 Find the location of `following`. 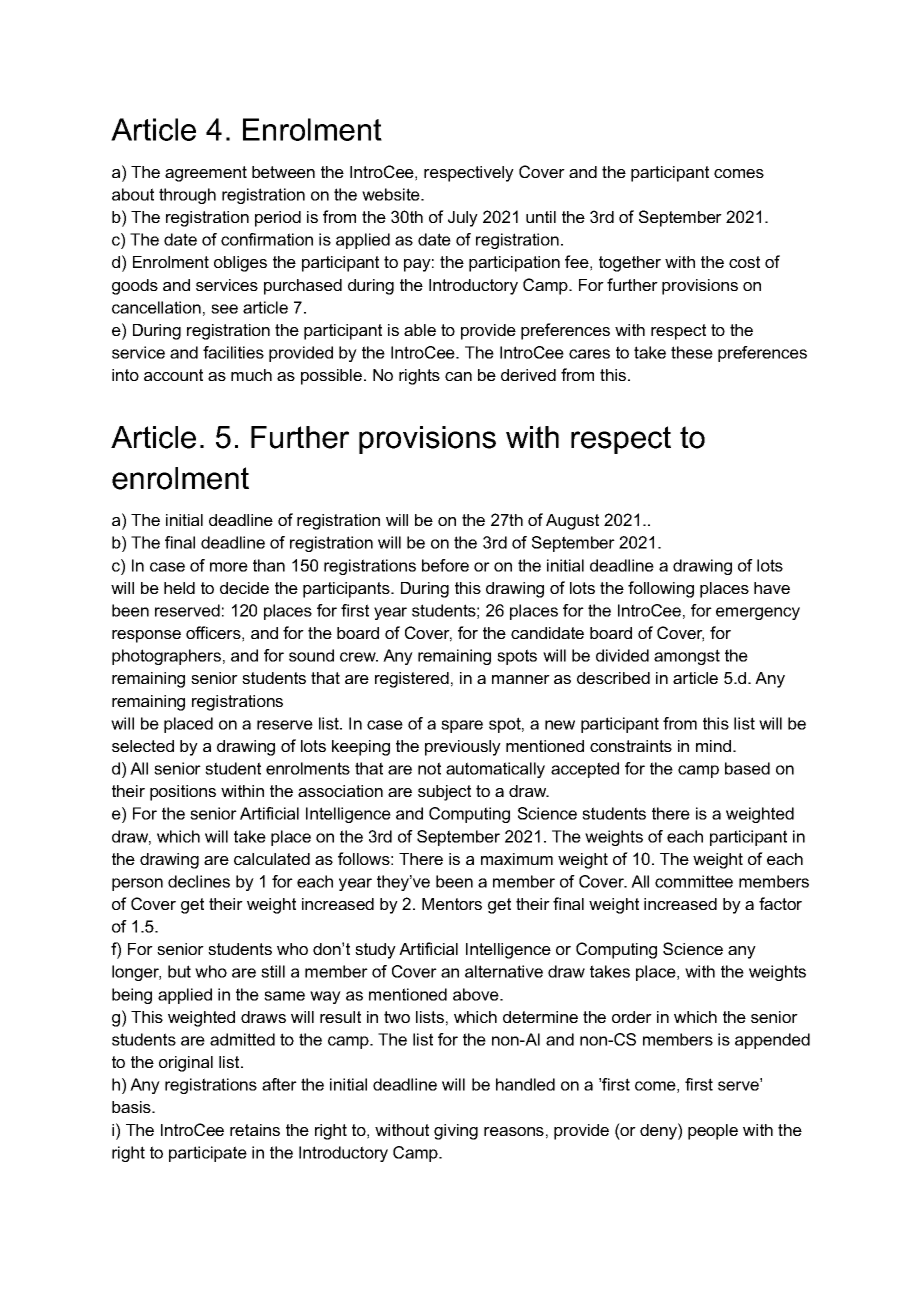

following is located at coordinates (661, 589).
